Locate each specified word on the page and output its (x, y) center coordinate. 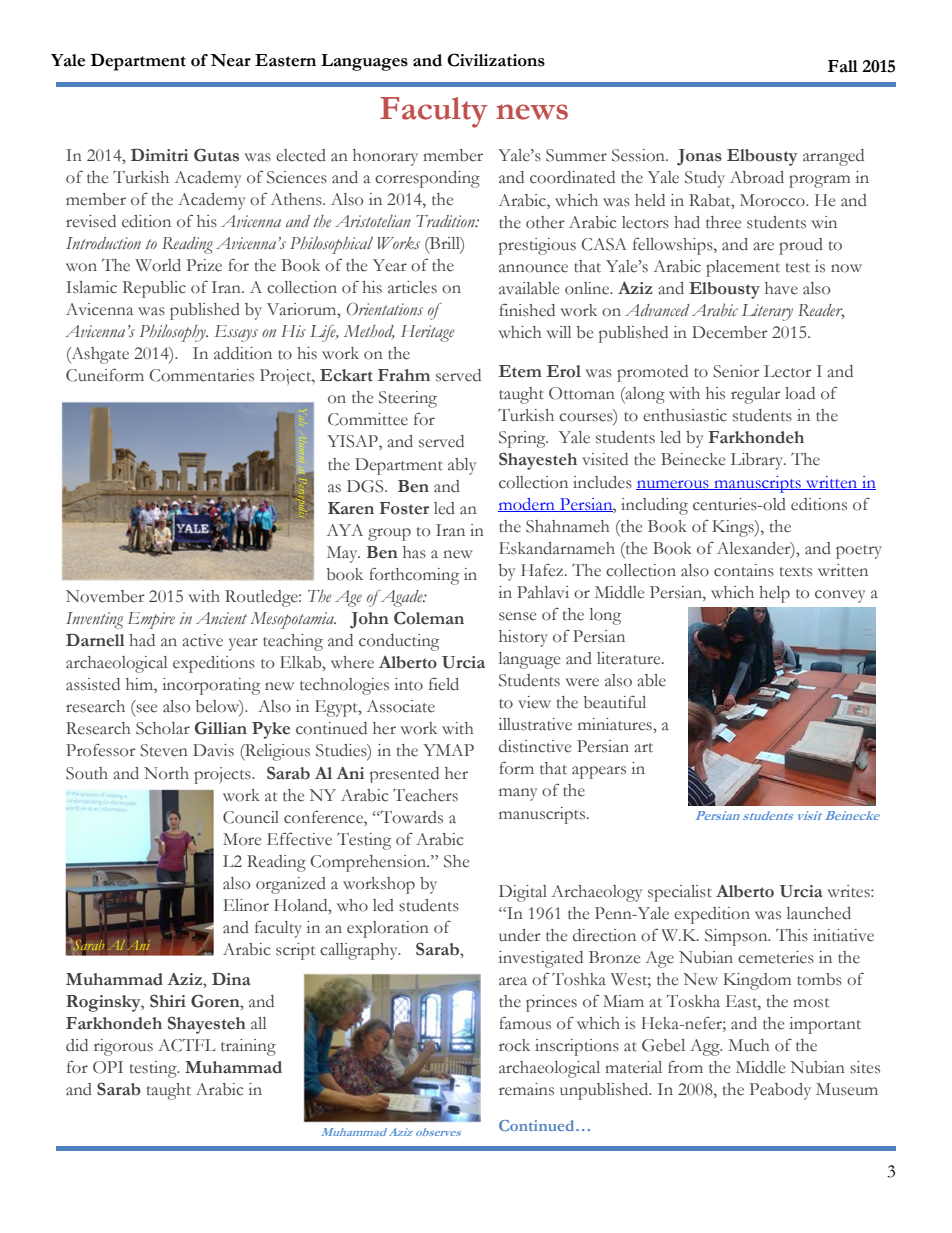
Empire (151, 620)
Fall (843, 66)
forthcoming (414, 576)
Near (230, 60)
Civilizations (496, 60)
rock (514, 1045)
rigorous (123, 1047)
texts (796, 572)
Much (749, 1045)
